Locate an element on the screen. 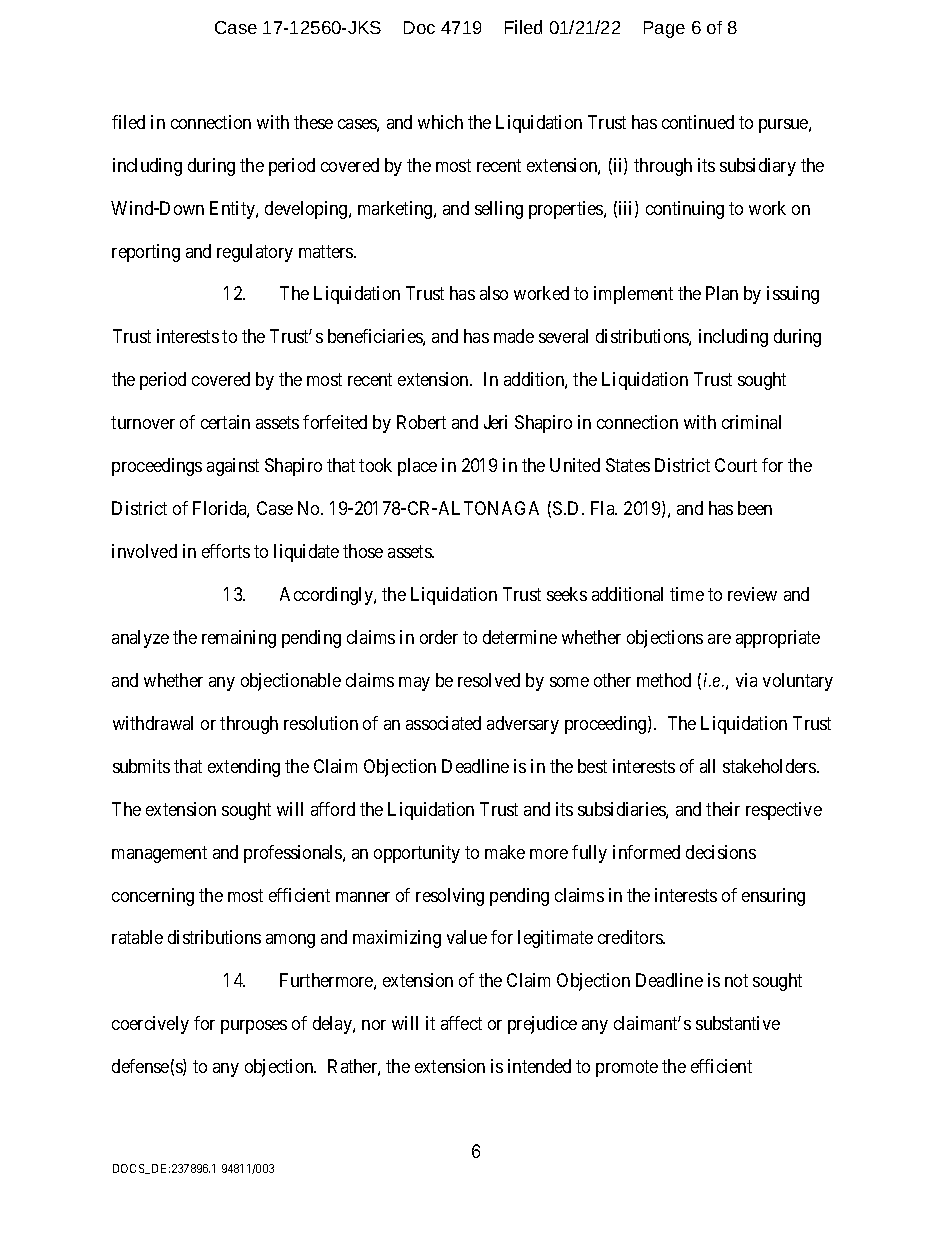  criminal is located at coordinates (751, 422).
